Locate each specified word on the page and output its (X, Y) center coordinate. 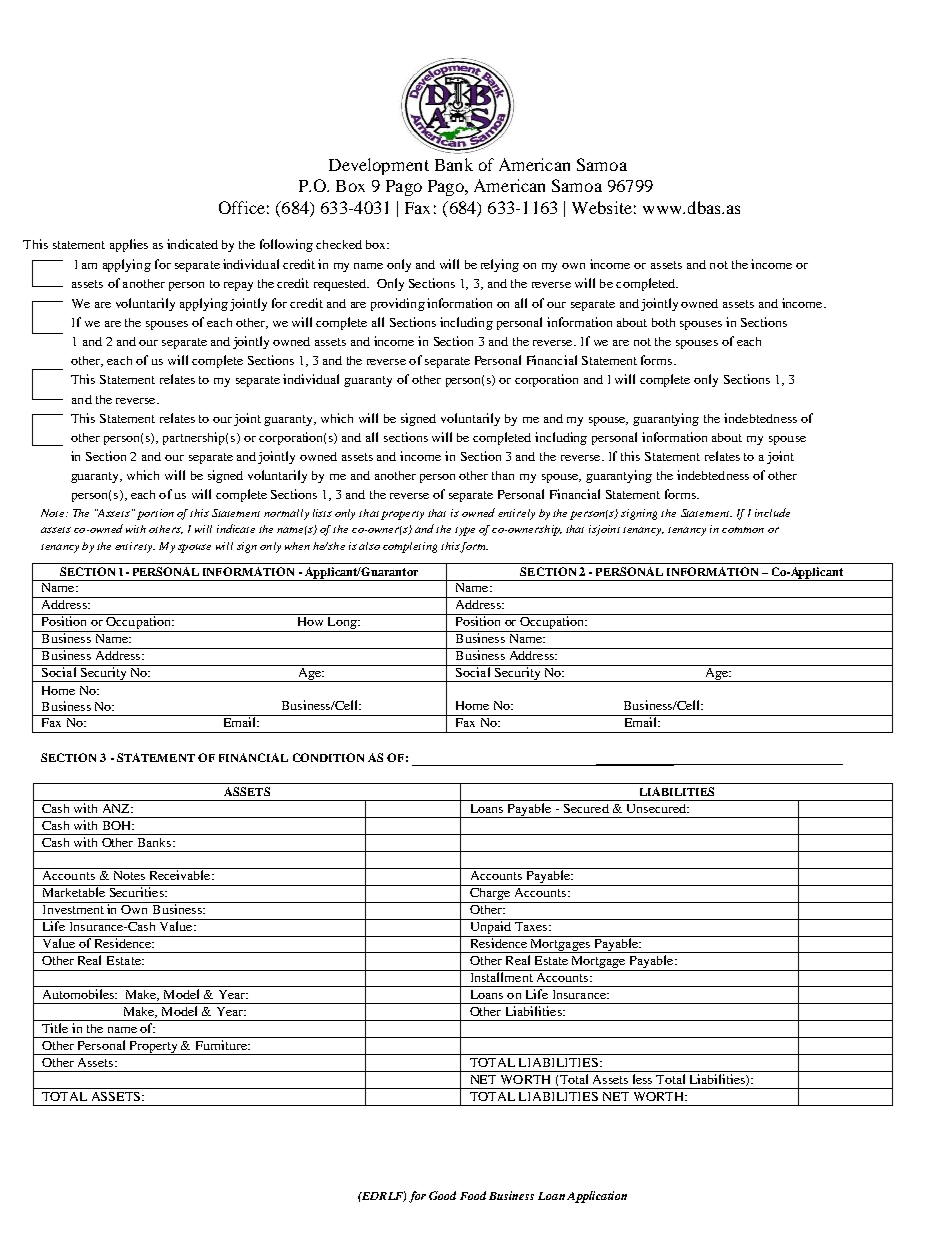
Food (473, 1195)
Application (597, 1197)
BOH (118, 825)
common (743, 530)
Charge (490, 894)
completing (410, 547)
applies (129, 245)
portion (155, 514)
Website (602, 207)
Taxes (532, 926)
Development (379, 166)
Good (442, 1195)
